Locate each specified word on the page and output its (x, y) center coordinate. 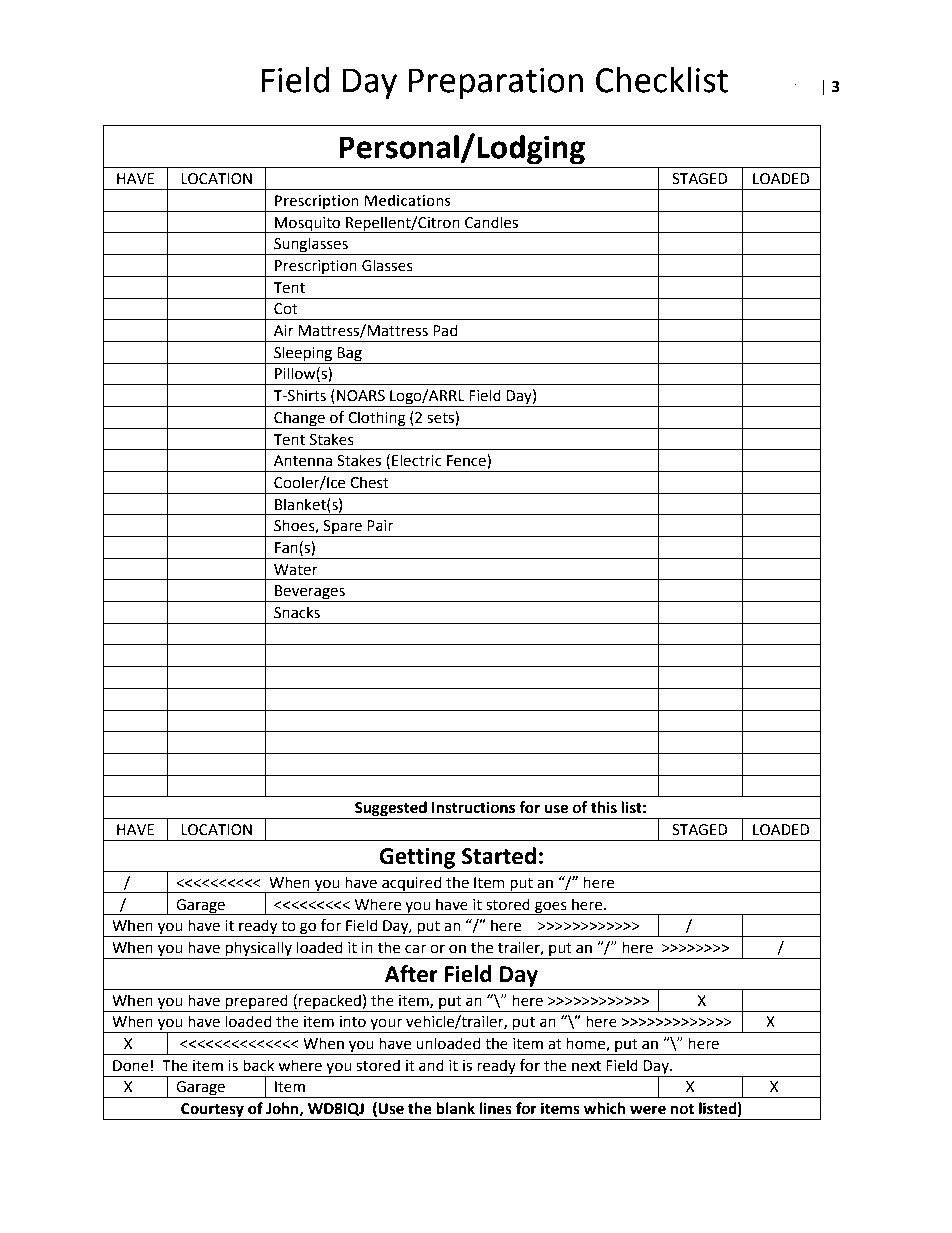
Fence (467, 461)
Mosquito (308, 225)
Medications (407, 200)
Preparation (496, 83)
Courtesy (212, 1111)
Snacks (297, 612)
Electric (417, 460)
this (604, 807)
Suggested (391, 810)
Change (299, 419)
